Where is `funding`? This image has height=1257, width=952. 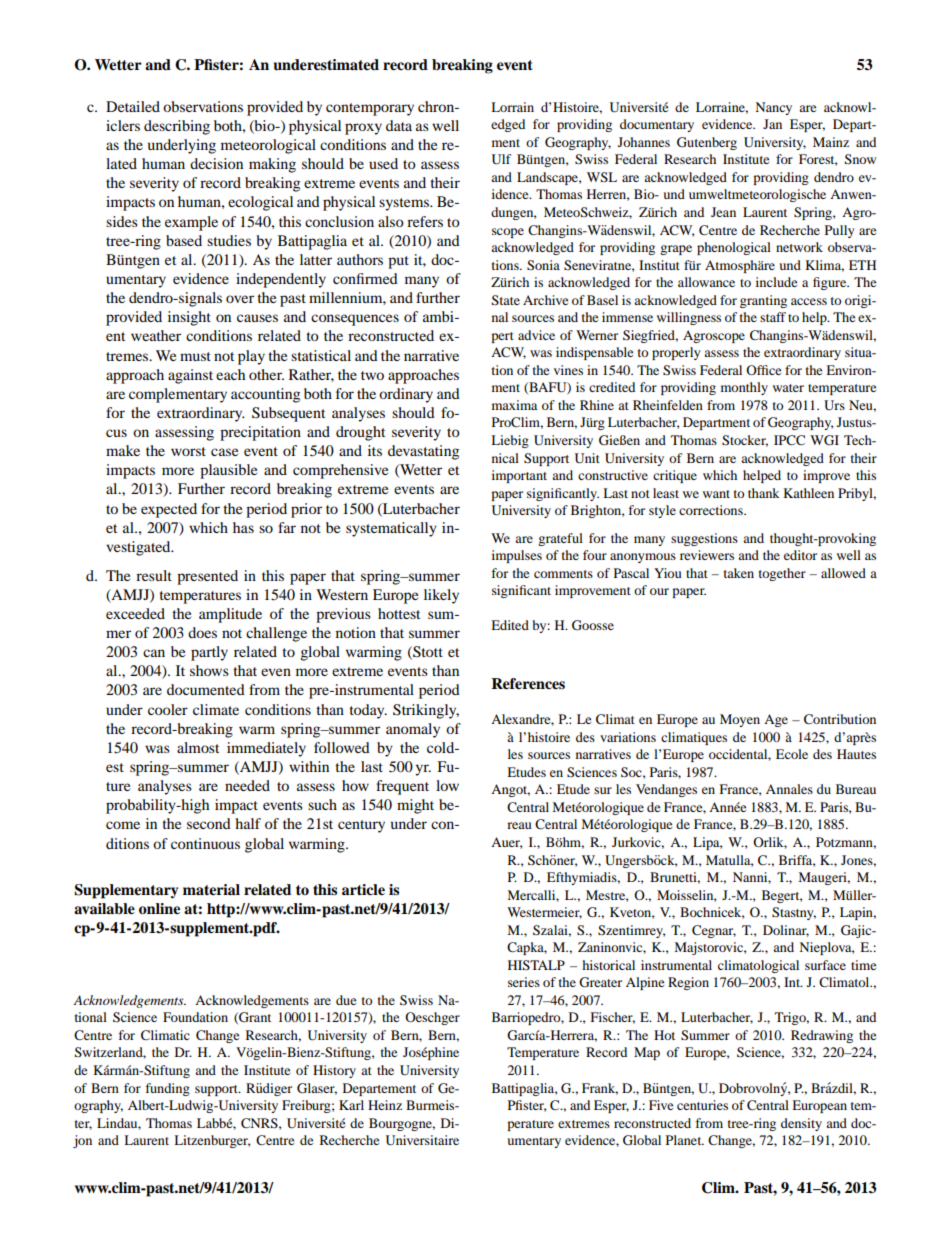 funding is located at coordinates (167, 1089).
